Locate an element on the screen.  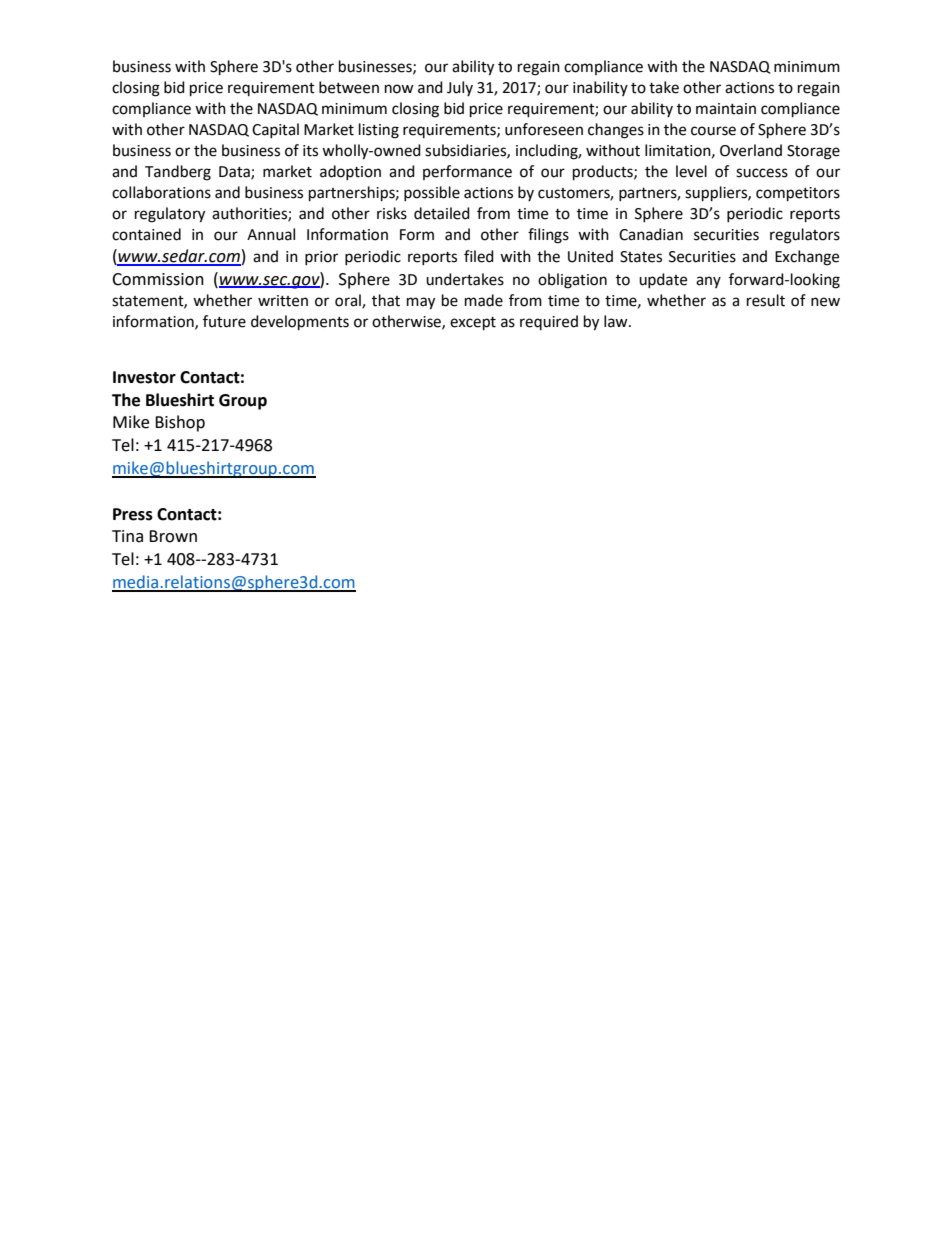
maintain is located at coordinates (726, 109).
